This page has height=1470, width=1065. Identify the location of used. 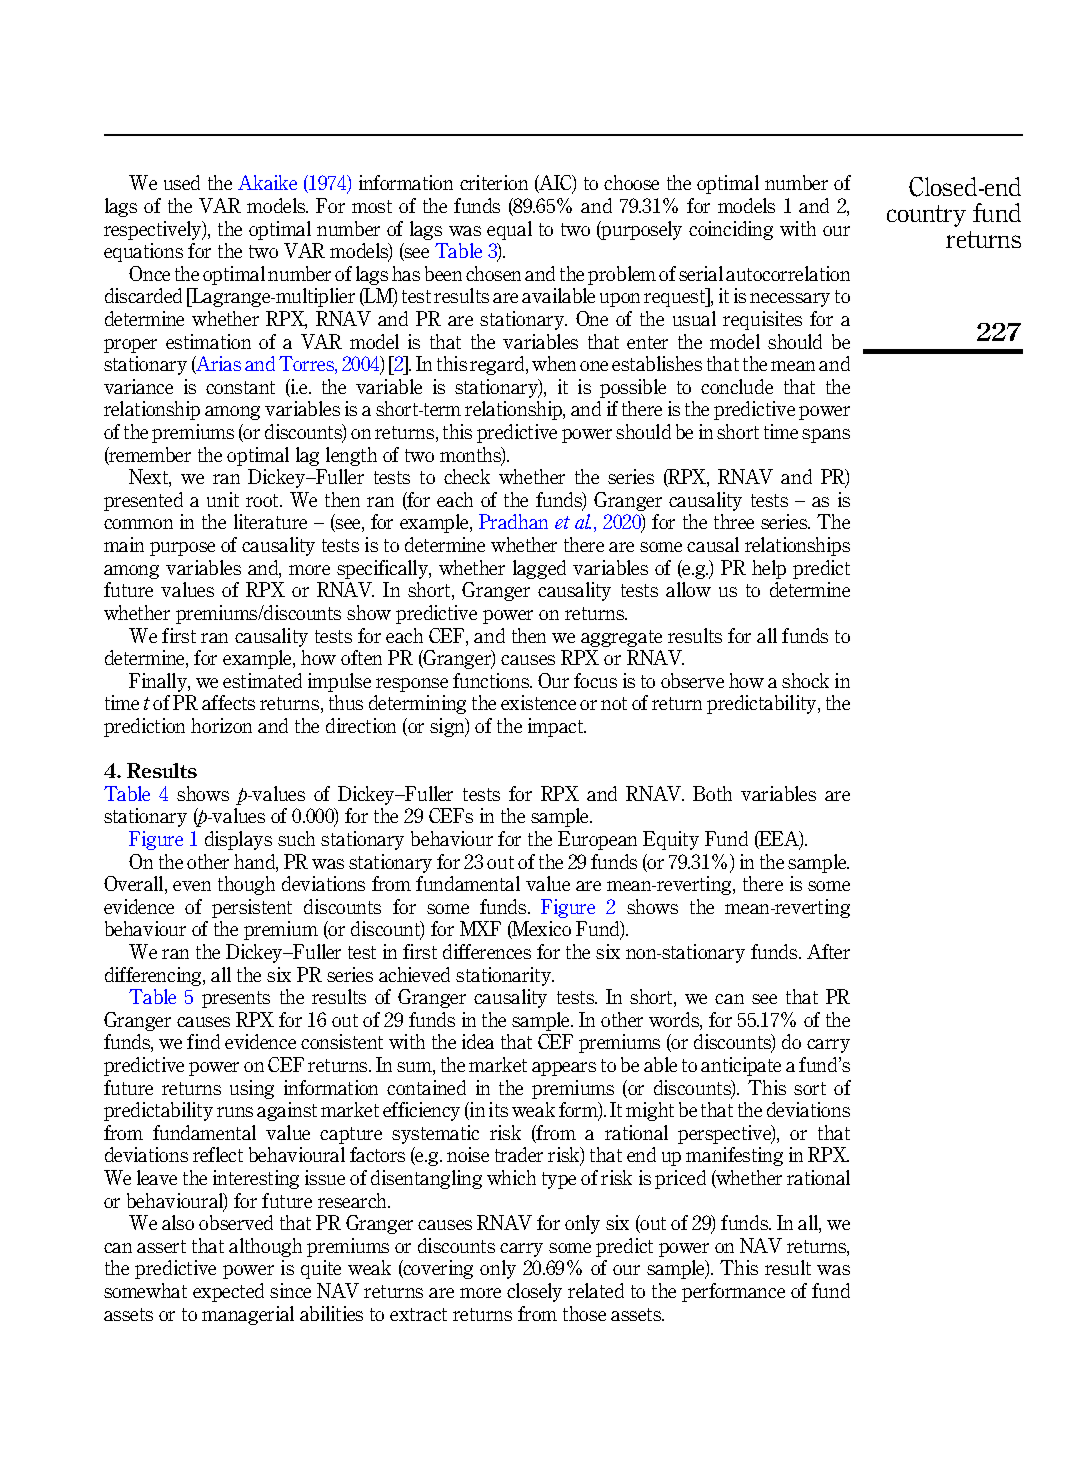
(182, 182).
